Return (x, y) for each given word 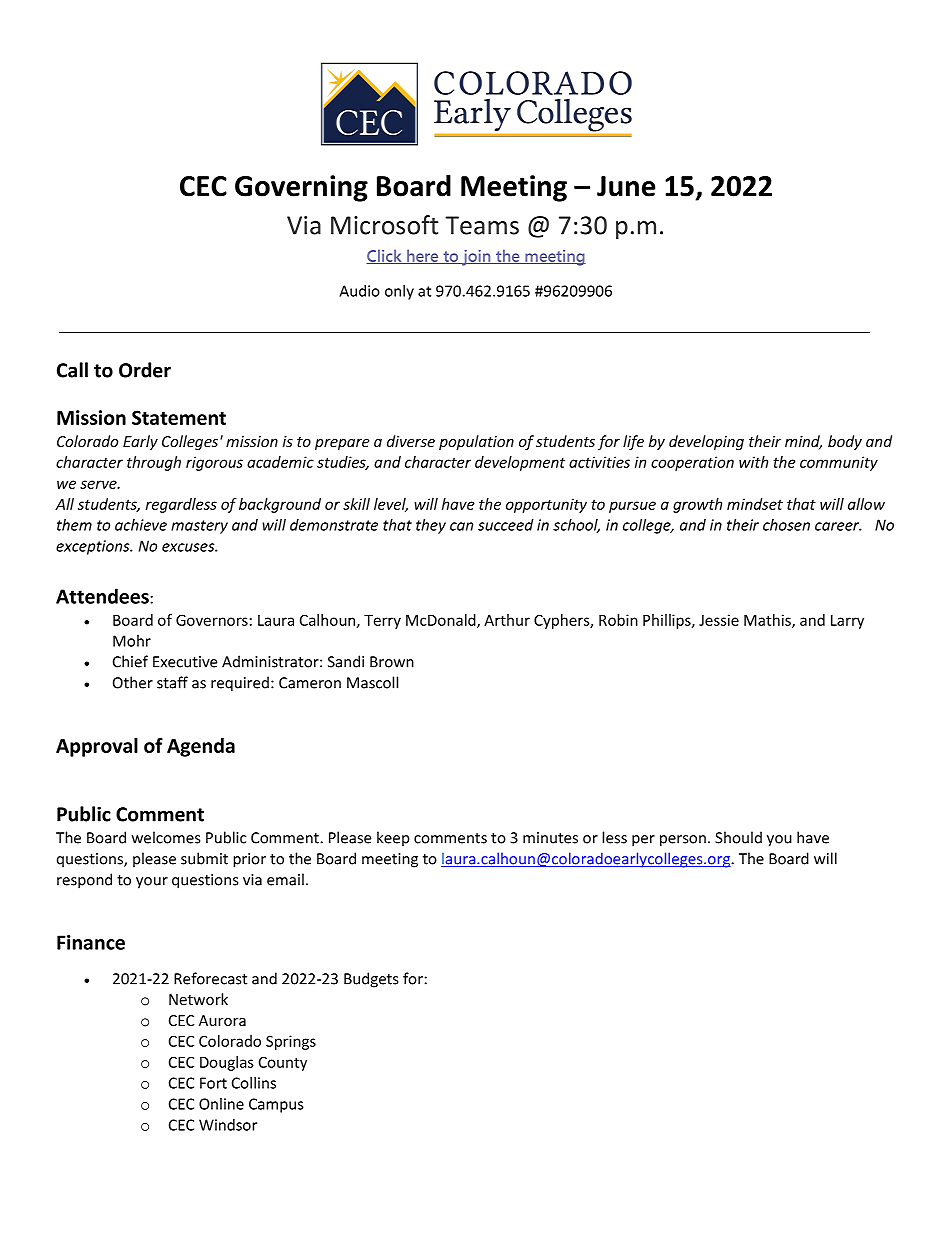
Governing (301, 188)
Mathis (768, 621)
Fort (213, 1083)
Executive (185, 662)
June (626, 186)
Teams (482, 225)
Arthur (507, 620)
